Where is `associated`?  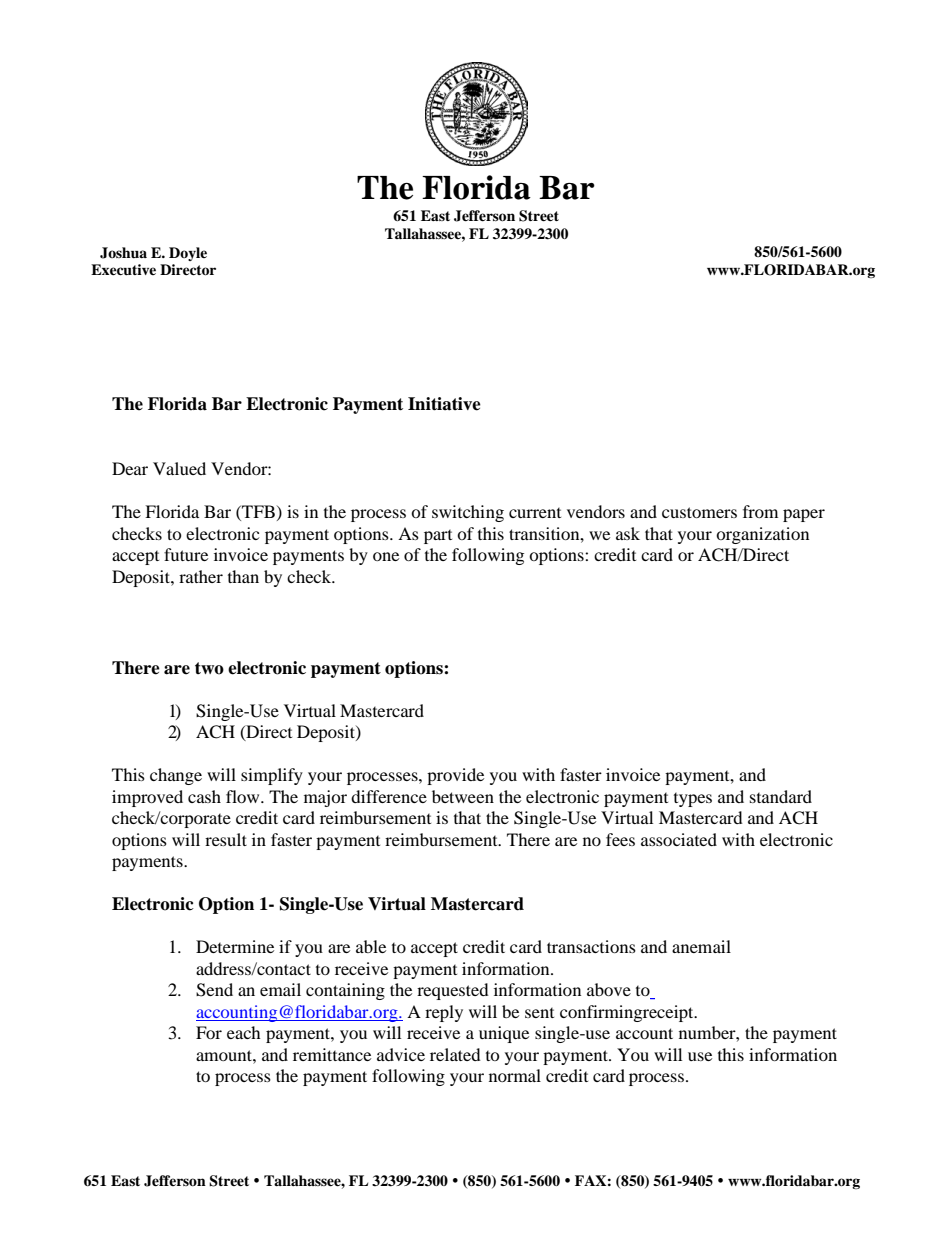 associated is located at coordinates (679, 839).
